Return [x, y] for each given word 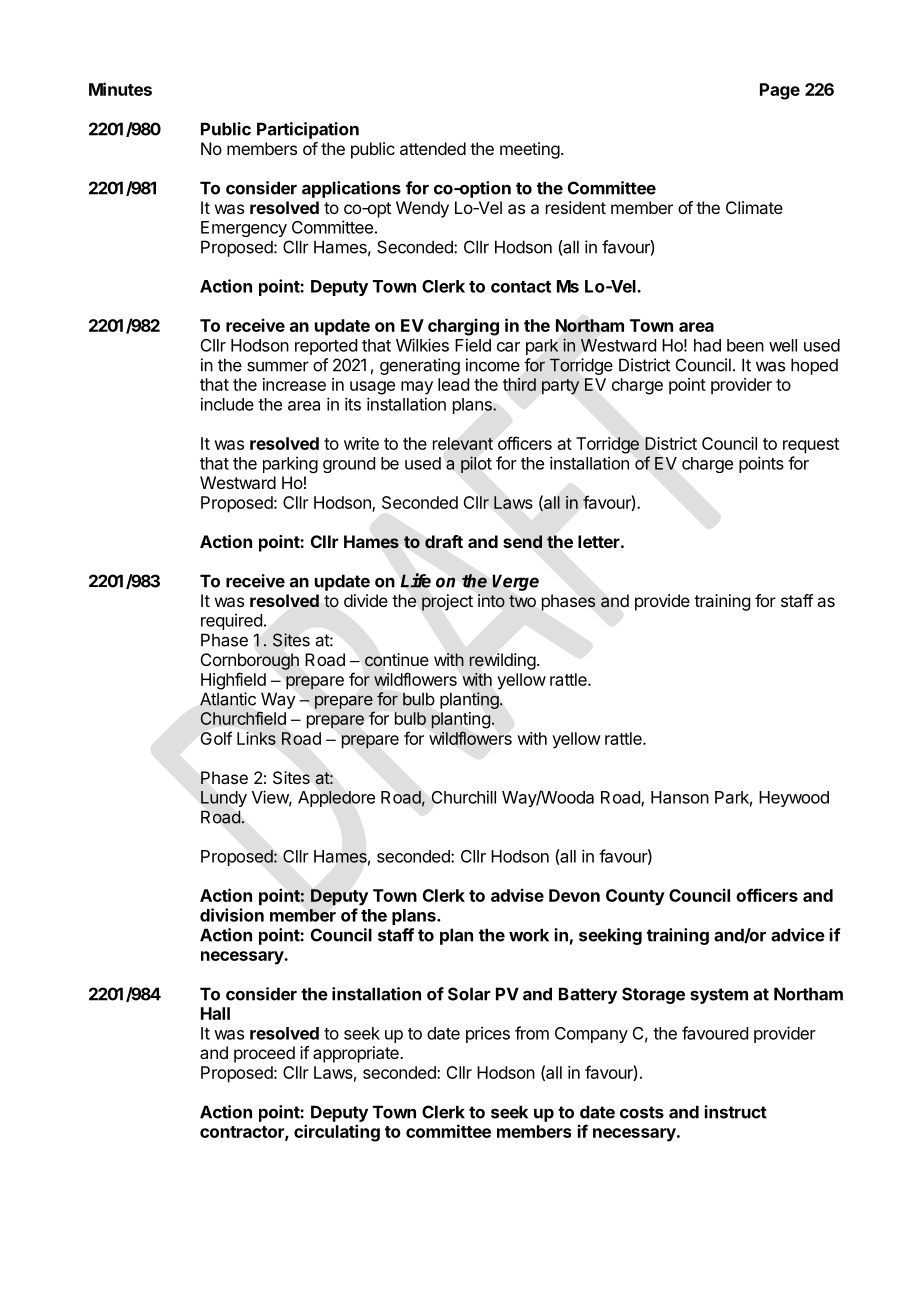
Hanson [680, 797]
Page [780, 91]
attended [433, 148]
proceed [264, 1054]
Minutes [120, 89]
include [227, 404]
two [522, 601]
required [231, 621]
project [447, 602]
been [745, 345]
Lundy [224, 799]
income [493, 365]
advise [517, 895]
